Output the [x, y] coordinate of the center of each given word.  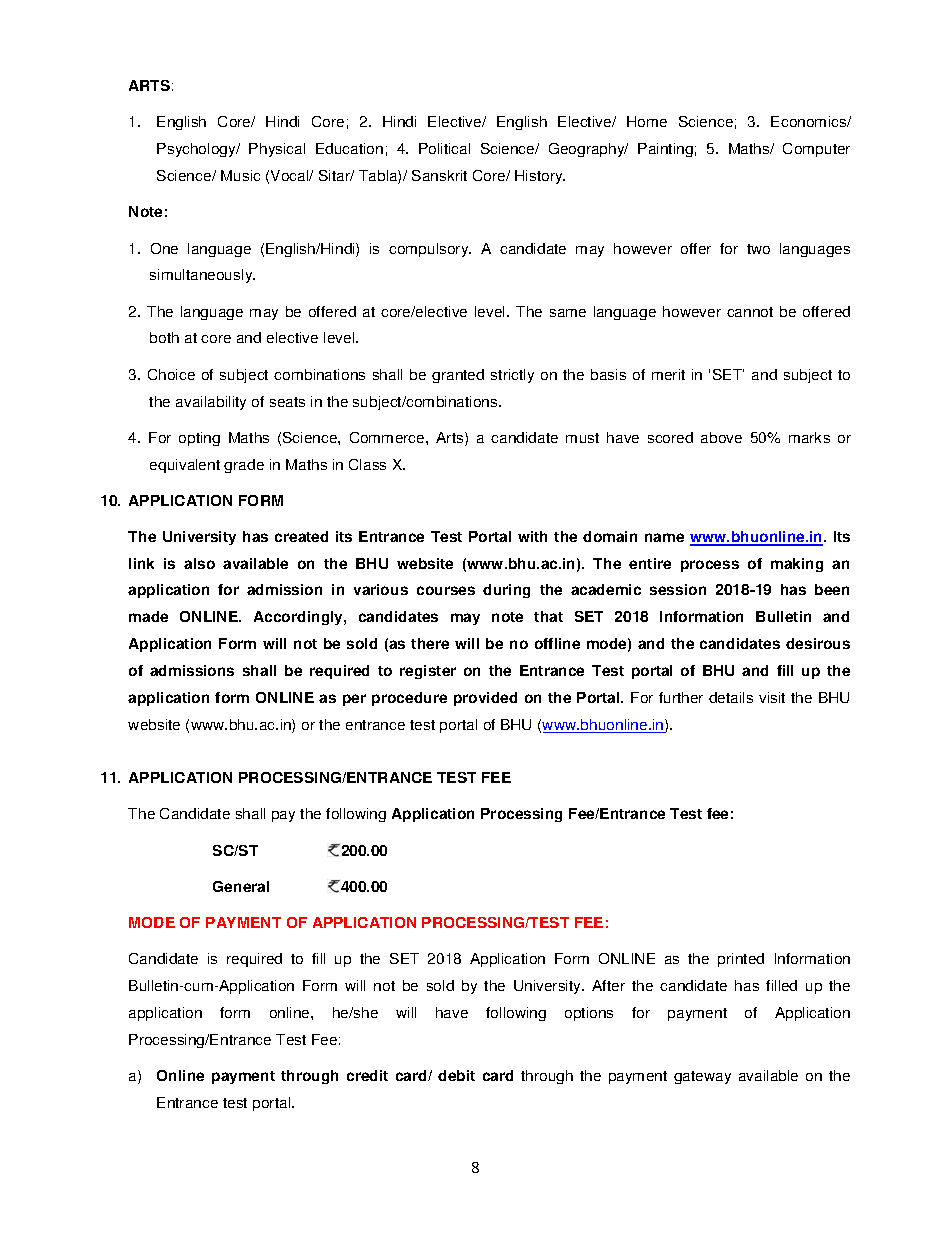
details [731, 697]
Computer [816, 150]
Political [444, 148]
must [582, 438]
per [354, 700]
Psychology [198, 150]
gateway [702, 1077]
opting [199, 439]
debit [456, 1075]
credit [367, 1075]
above [721, 437]
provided [485, 699]
